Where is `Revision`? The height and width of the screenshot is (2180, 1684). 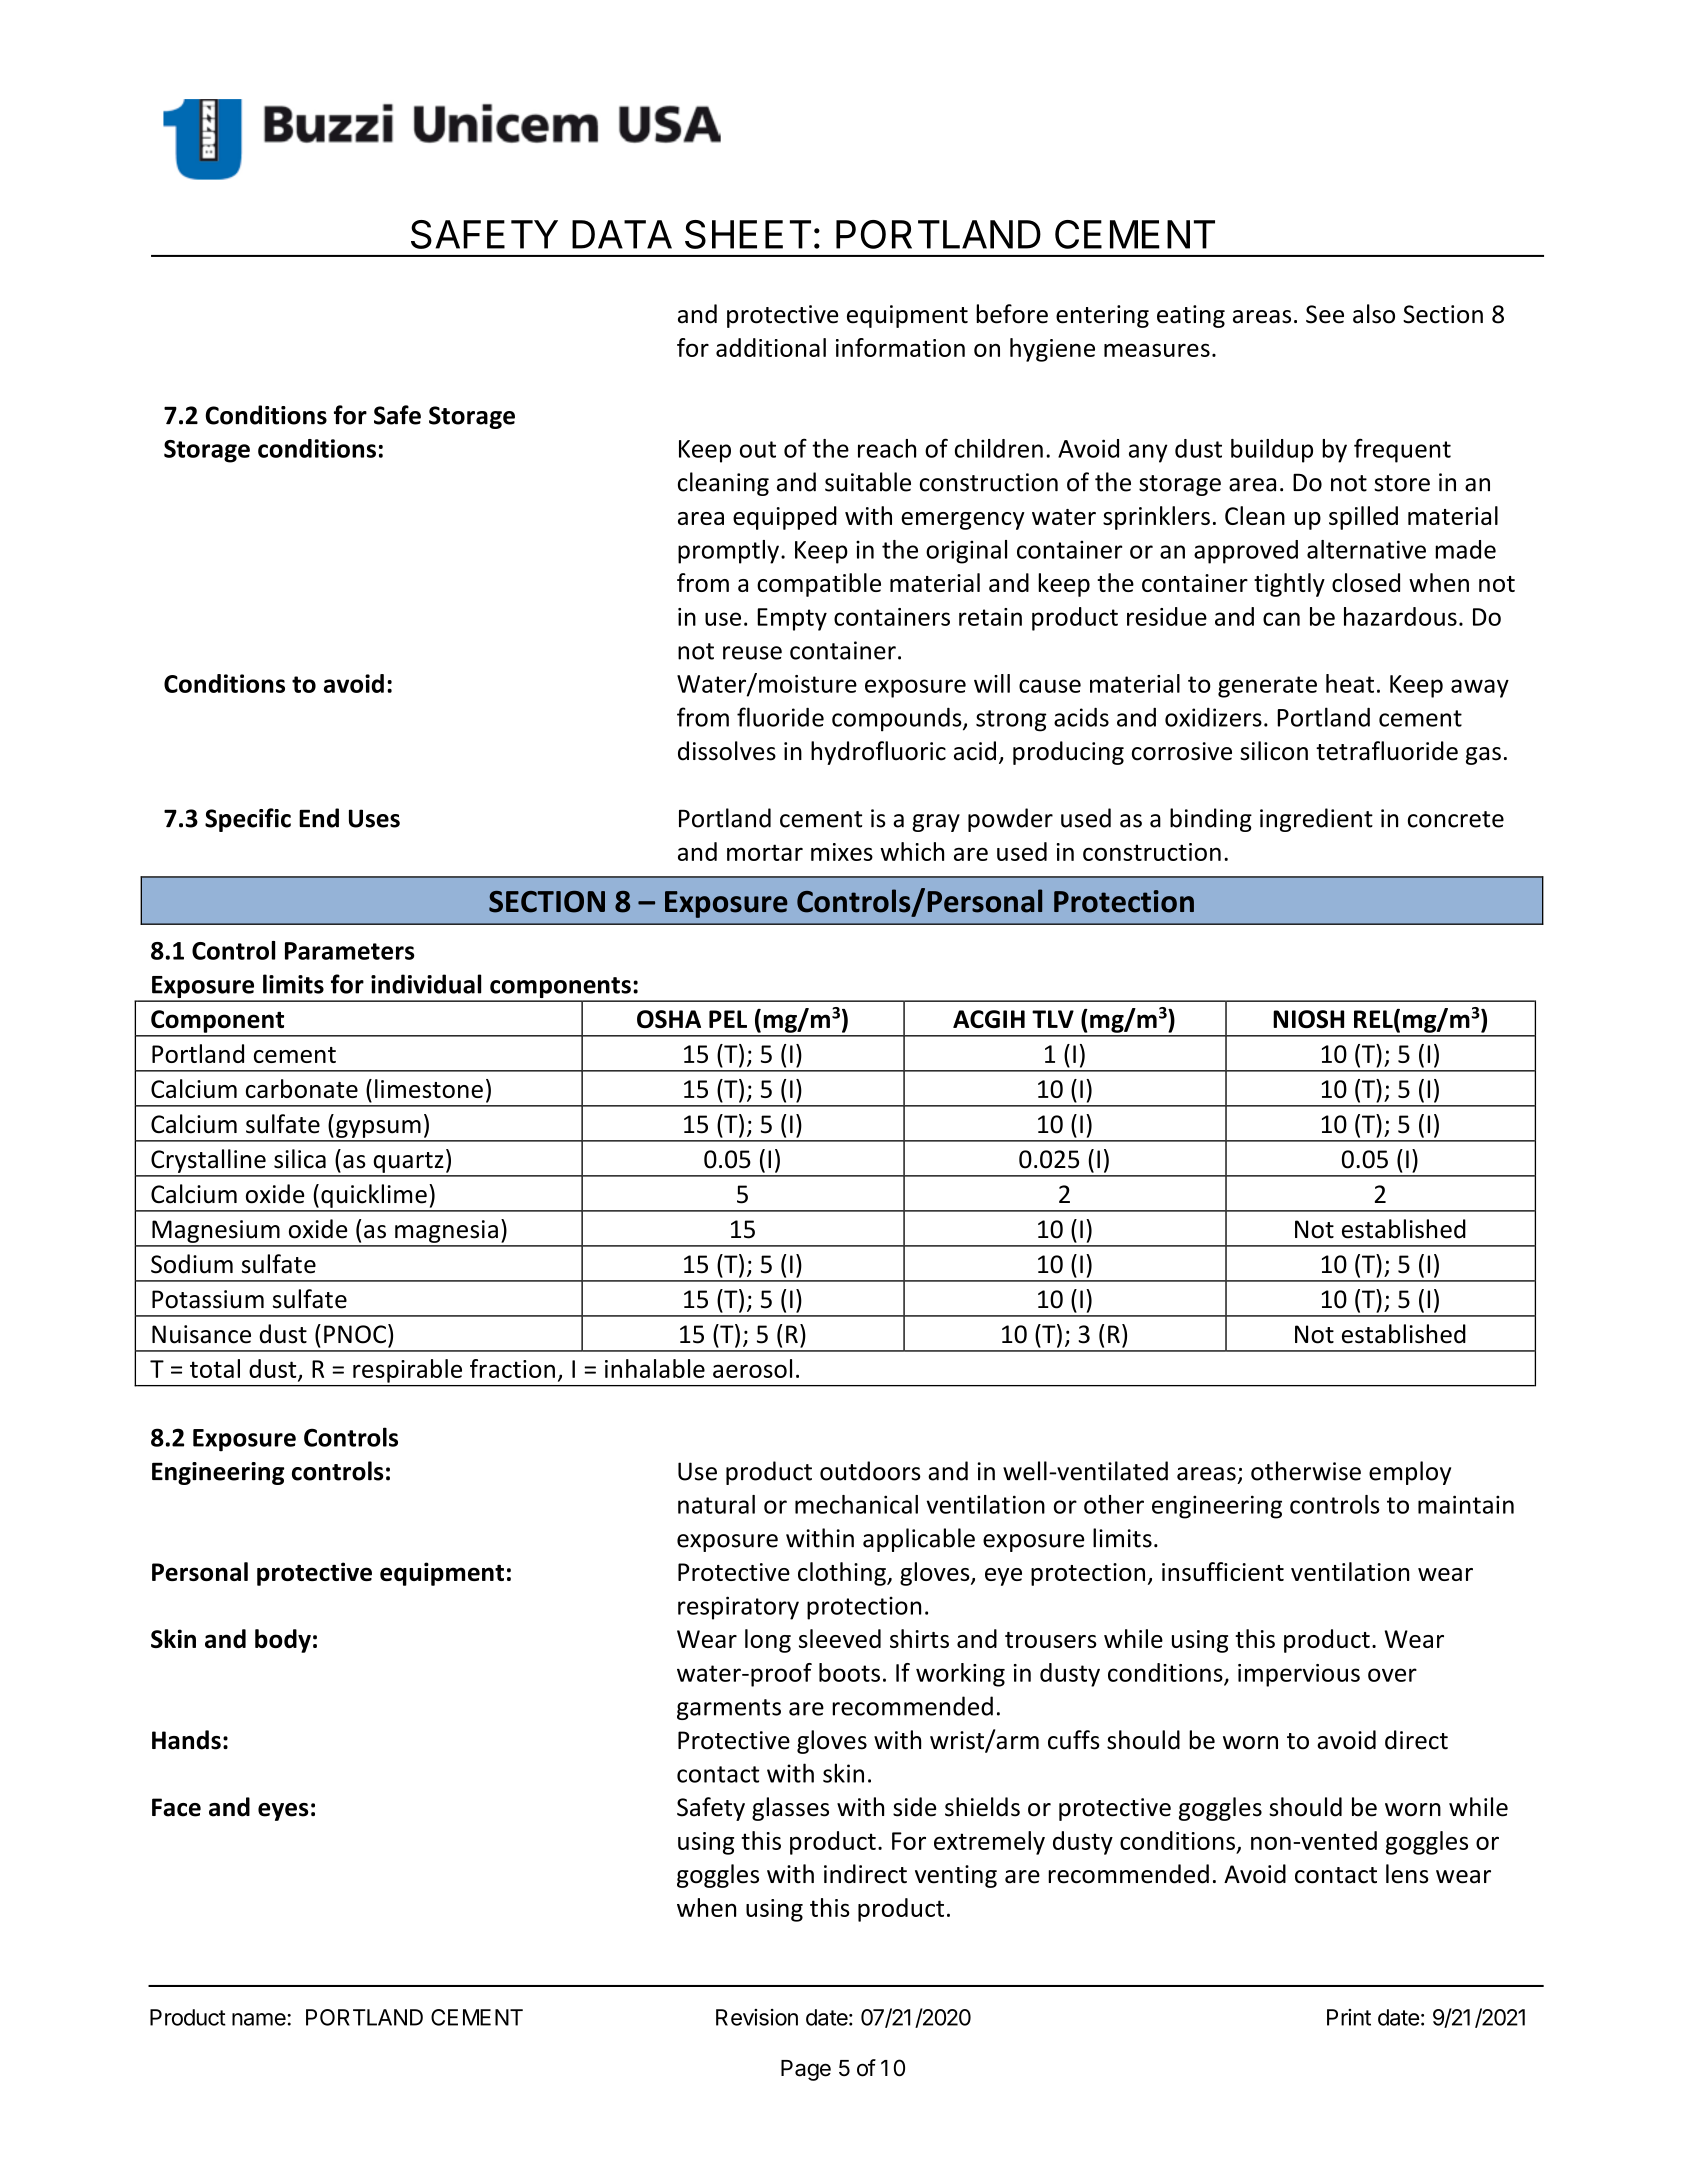
Revision is located at coordinates (757, 2017).
